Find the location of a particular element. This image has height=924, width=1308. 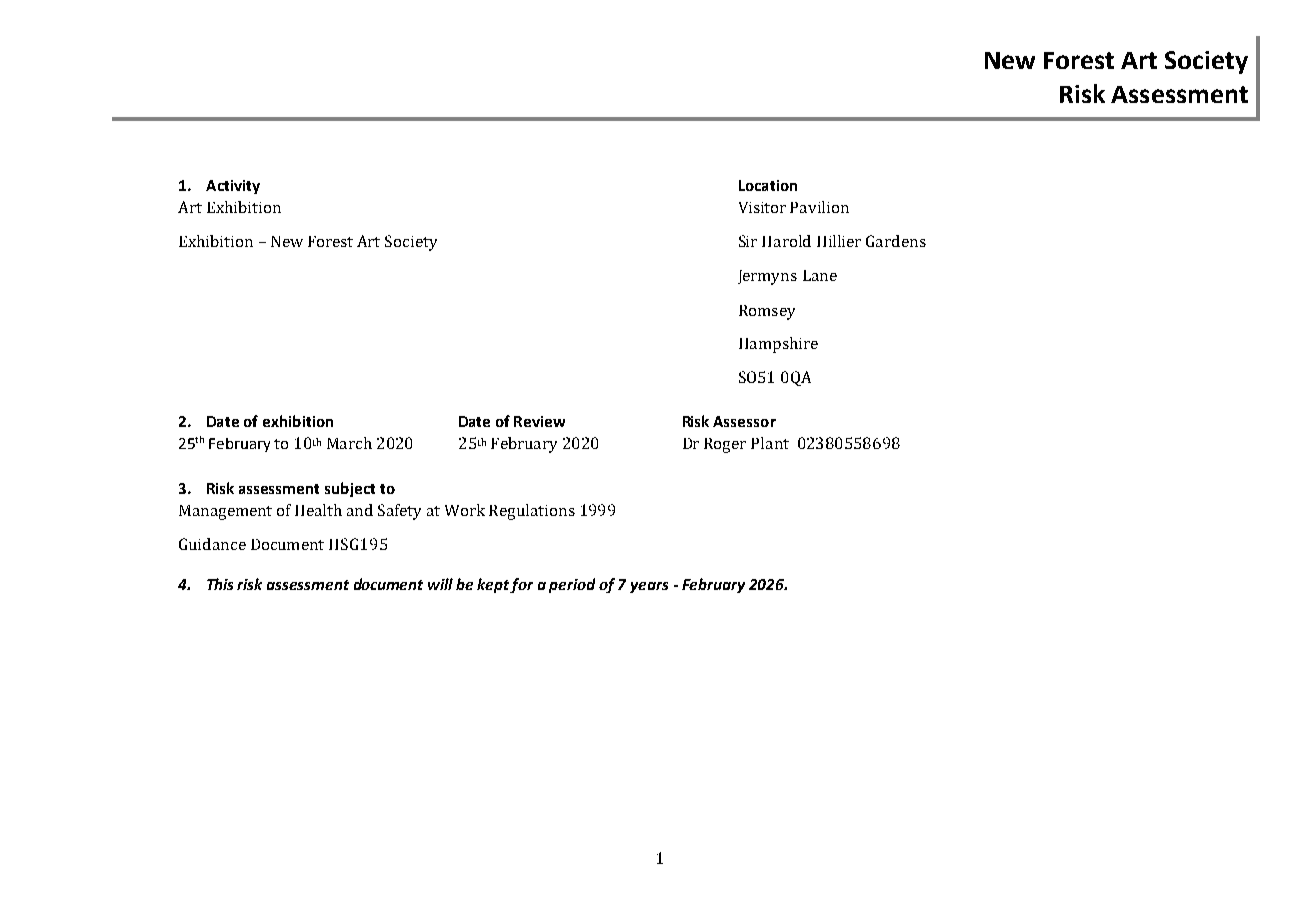

Hillier is located at coordinates (839, 241).
